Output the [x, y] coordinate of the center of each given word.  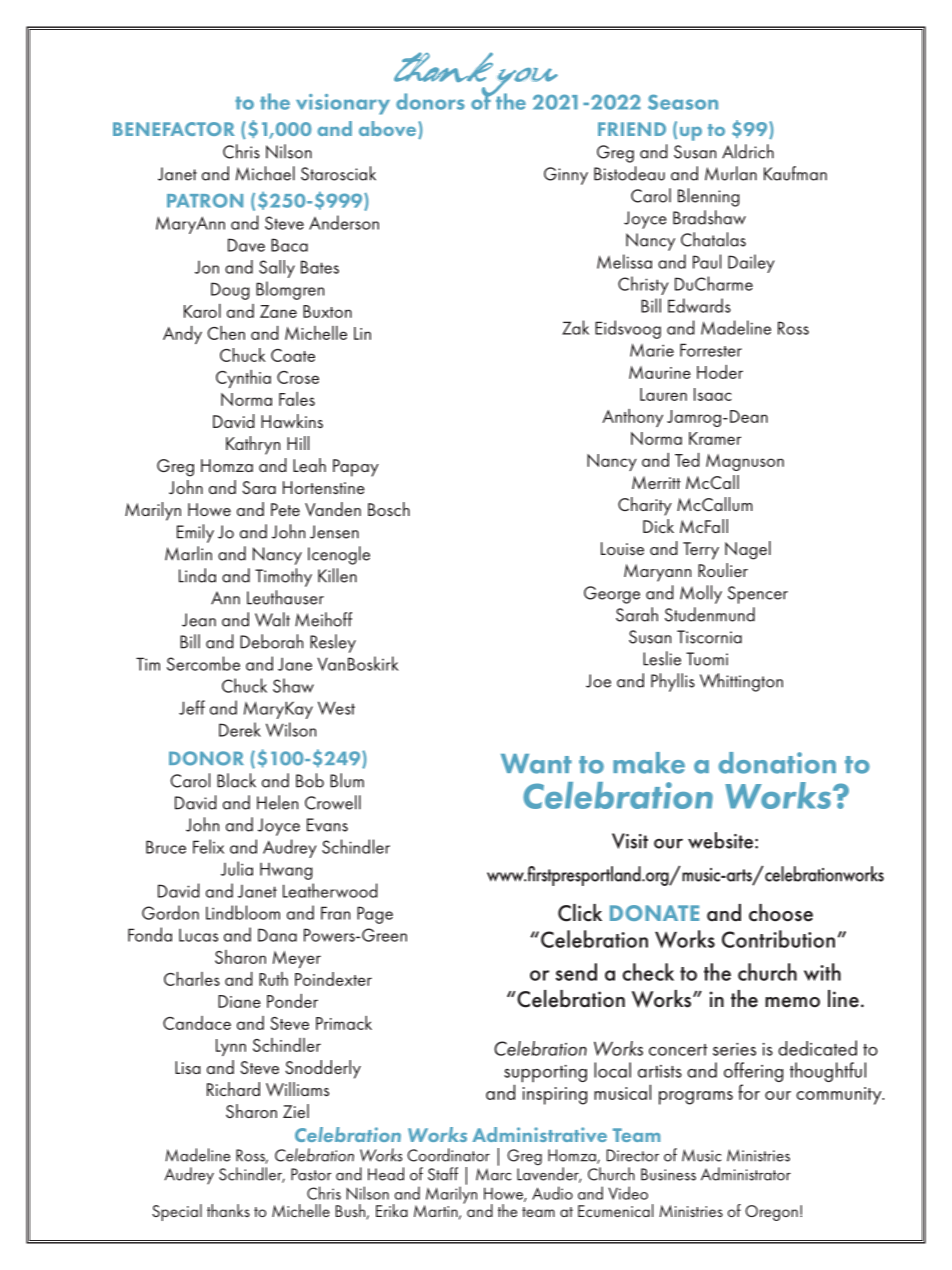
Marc [493, 1173]
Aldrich [748, 151]
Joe [598, 681]
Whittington [741, 682]
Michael [265, 173]
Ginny [566, 176]
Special [177, 1212]
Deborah [271, 641]
